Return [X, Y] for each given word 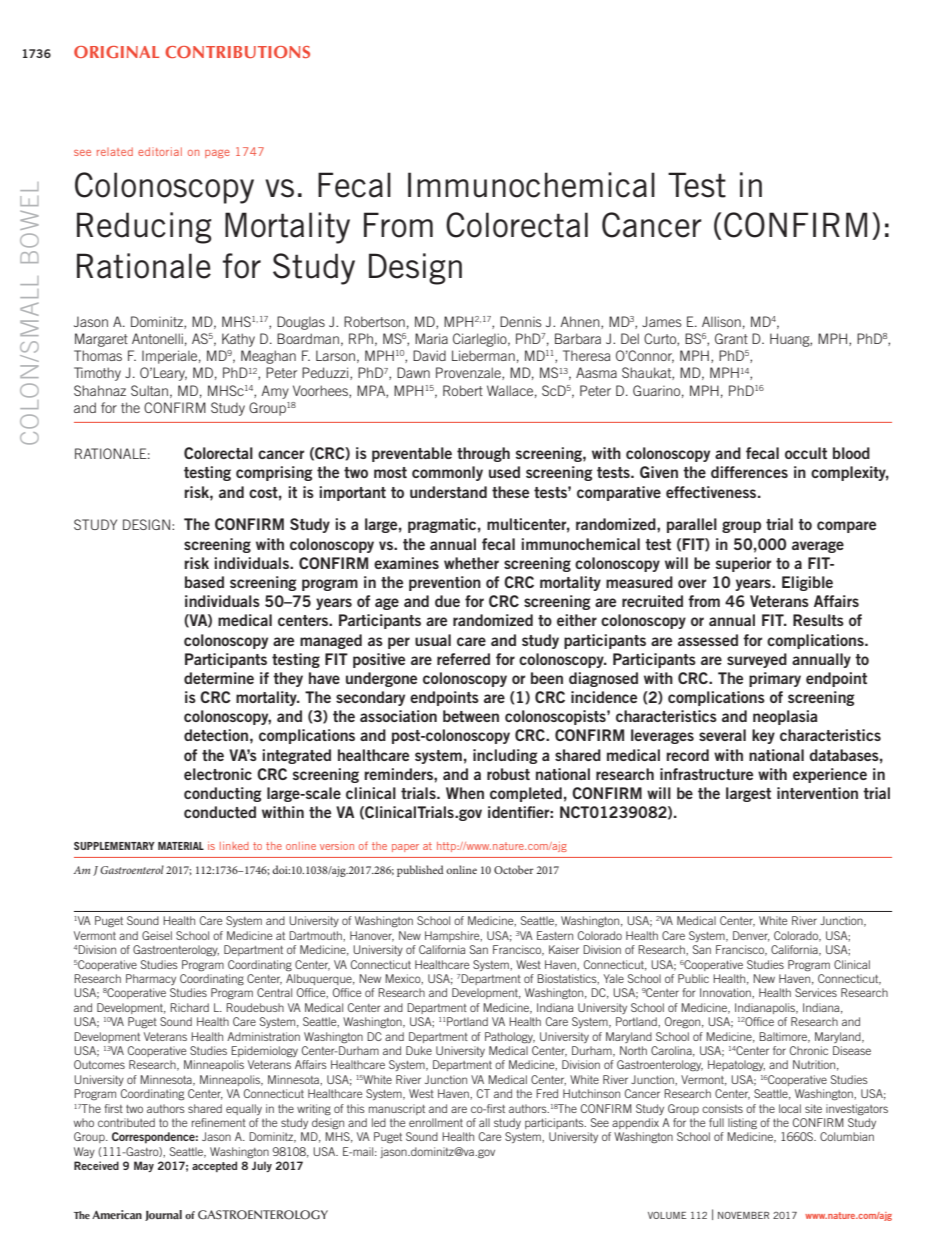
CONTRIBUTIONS [237, 52]
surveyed [757, 660]
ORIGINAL [116, 52]
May [144, 1166]
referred [463, 659]
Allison [721, 321]
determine [219, 678]
